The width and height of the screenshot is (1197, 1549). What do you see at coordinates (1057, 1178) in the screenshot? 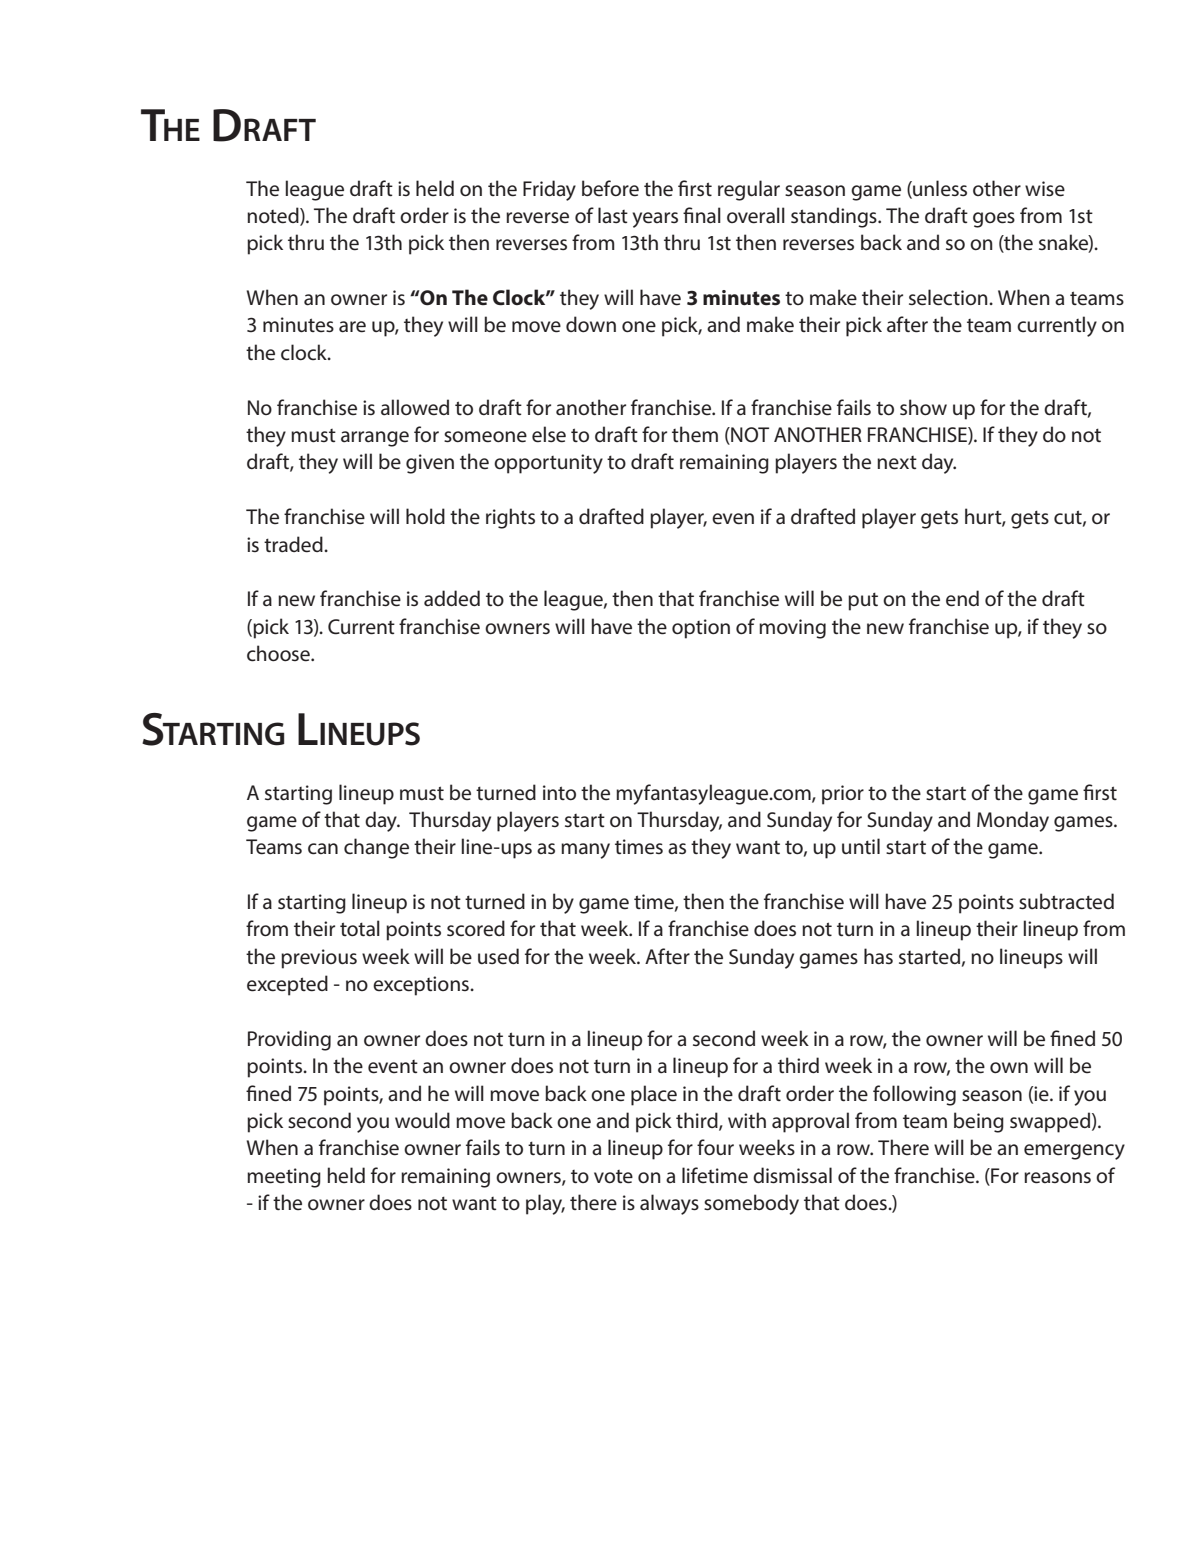
I see `reasons` at bounding box center [1057, 1178].
